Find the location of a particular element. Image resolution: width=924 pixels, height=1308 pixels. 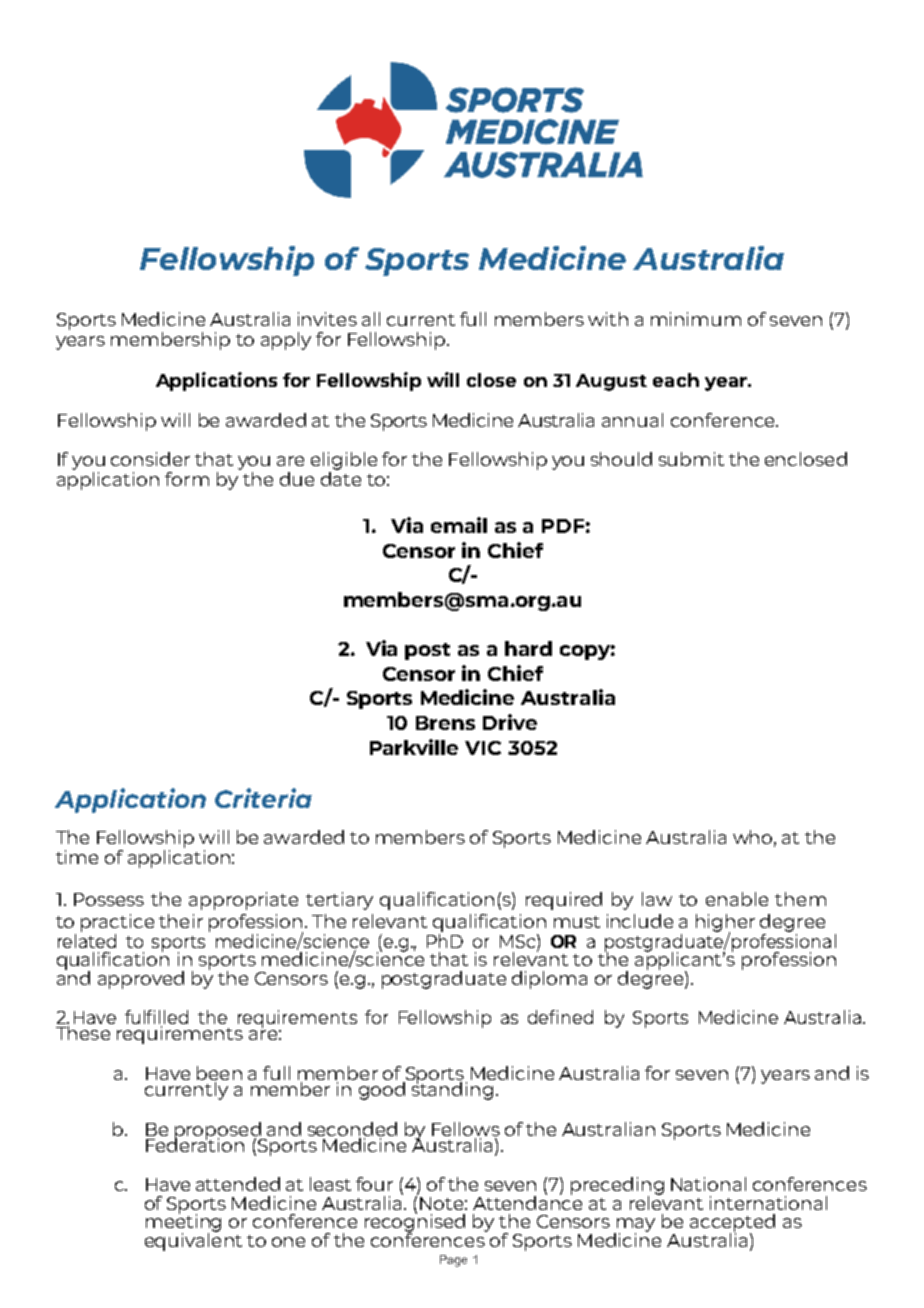

apply is located at coordinates (286, 341).
